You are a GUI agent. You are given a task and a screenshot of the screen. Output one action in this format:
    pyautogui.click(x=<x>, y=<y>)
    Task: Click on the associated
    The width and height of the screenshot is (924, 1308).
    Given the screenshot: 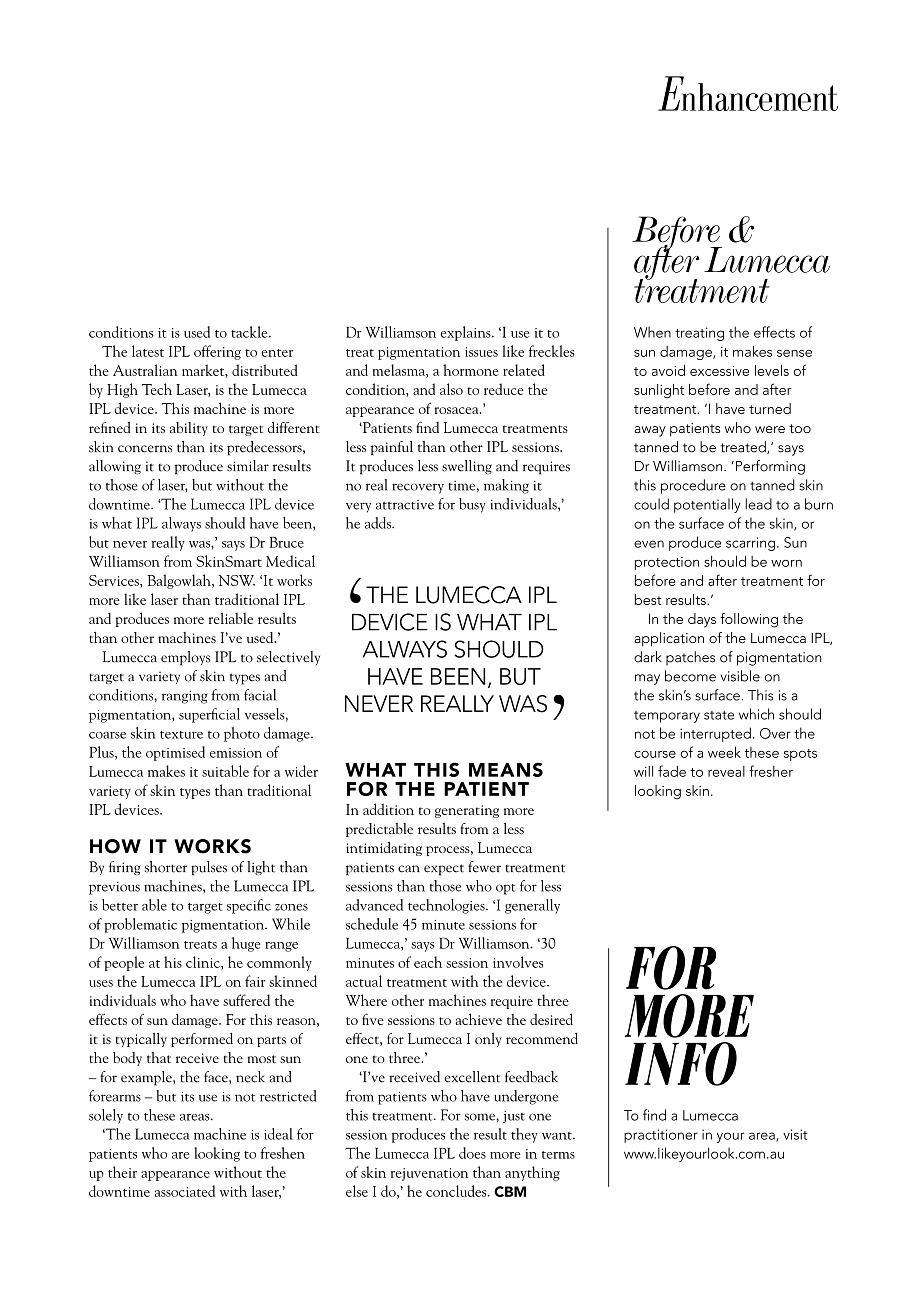 What is the action you would take?
    pyautogui.click(x=184, y=1191)
